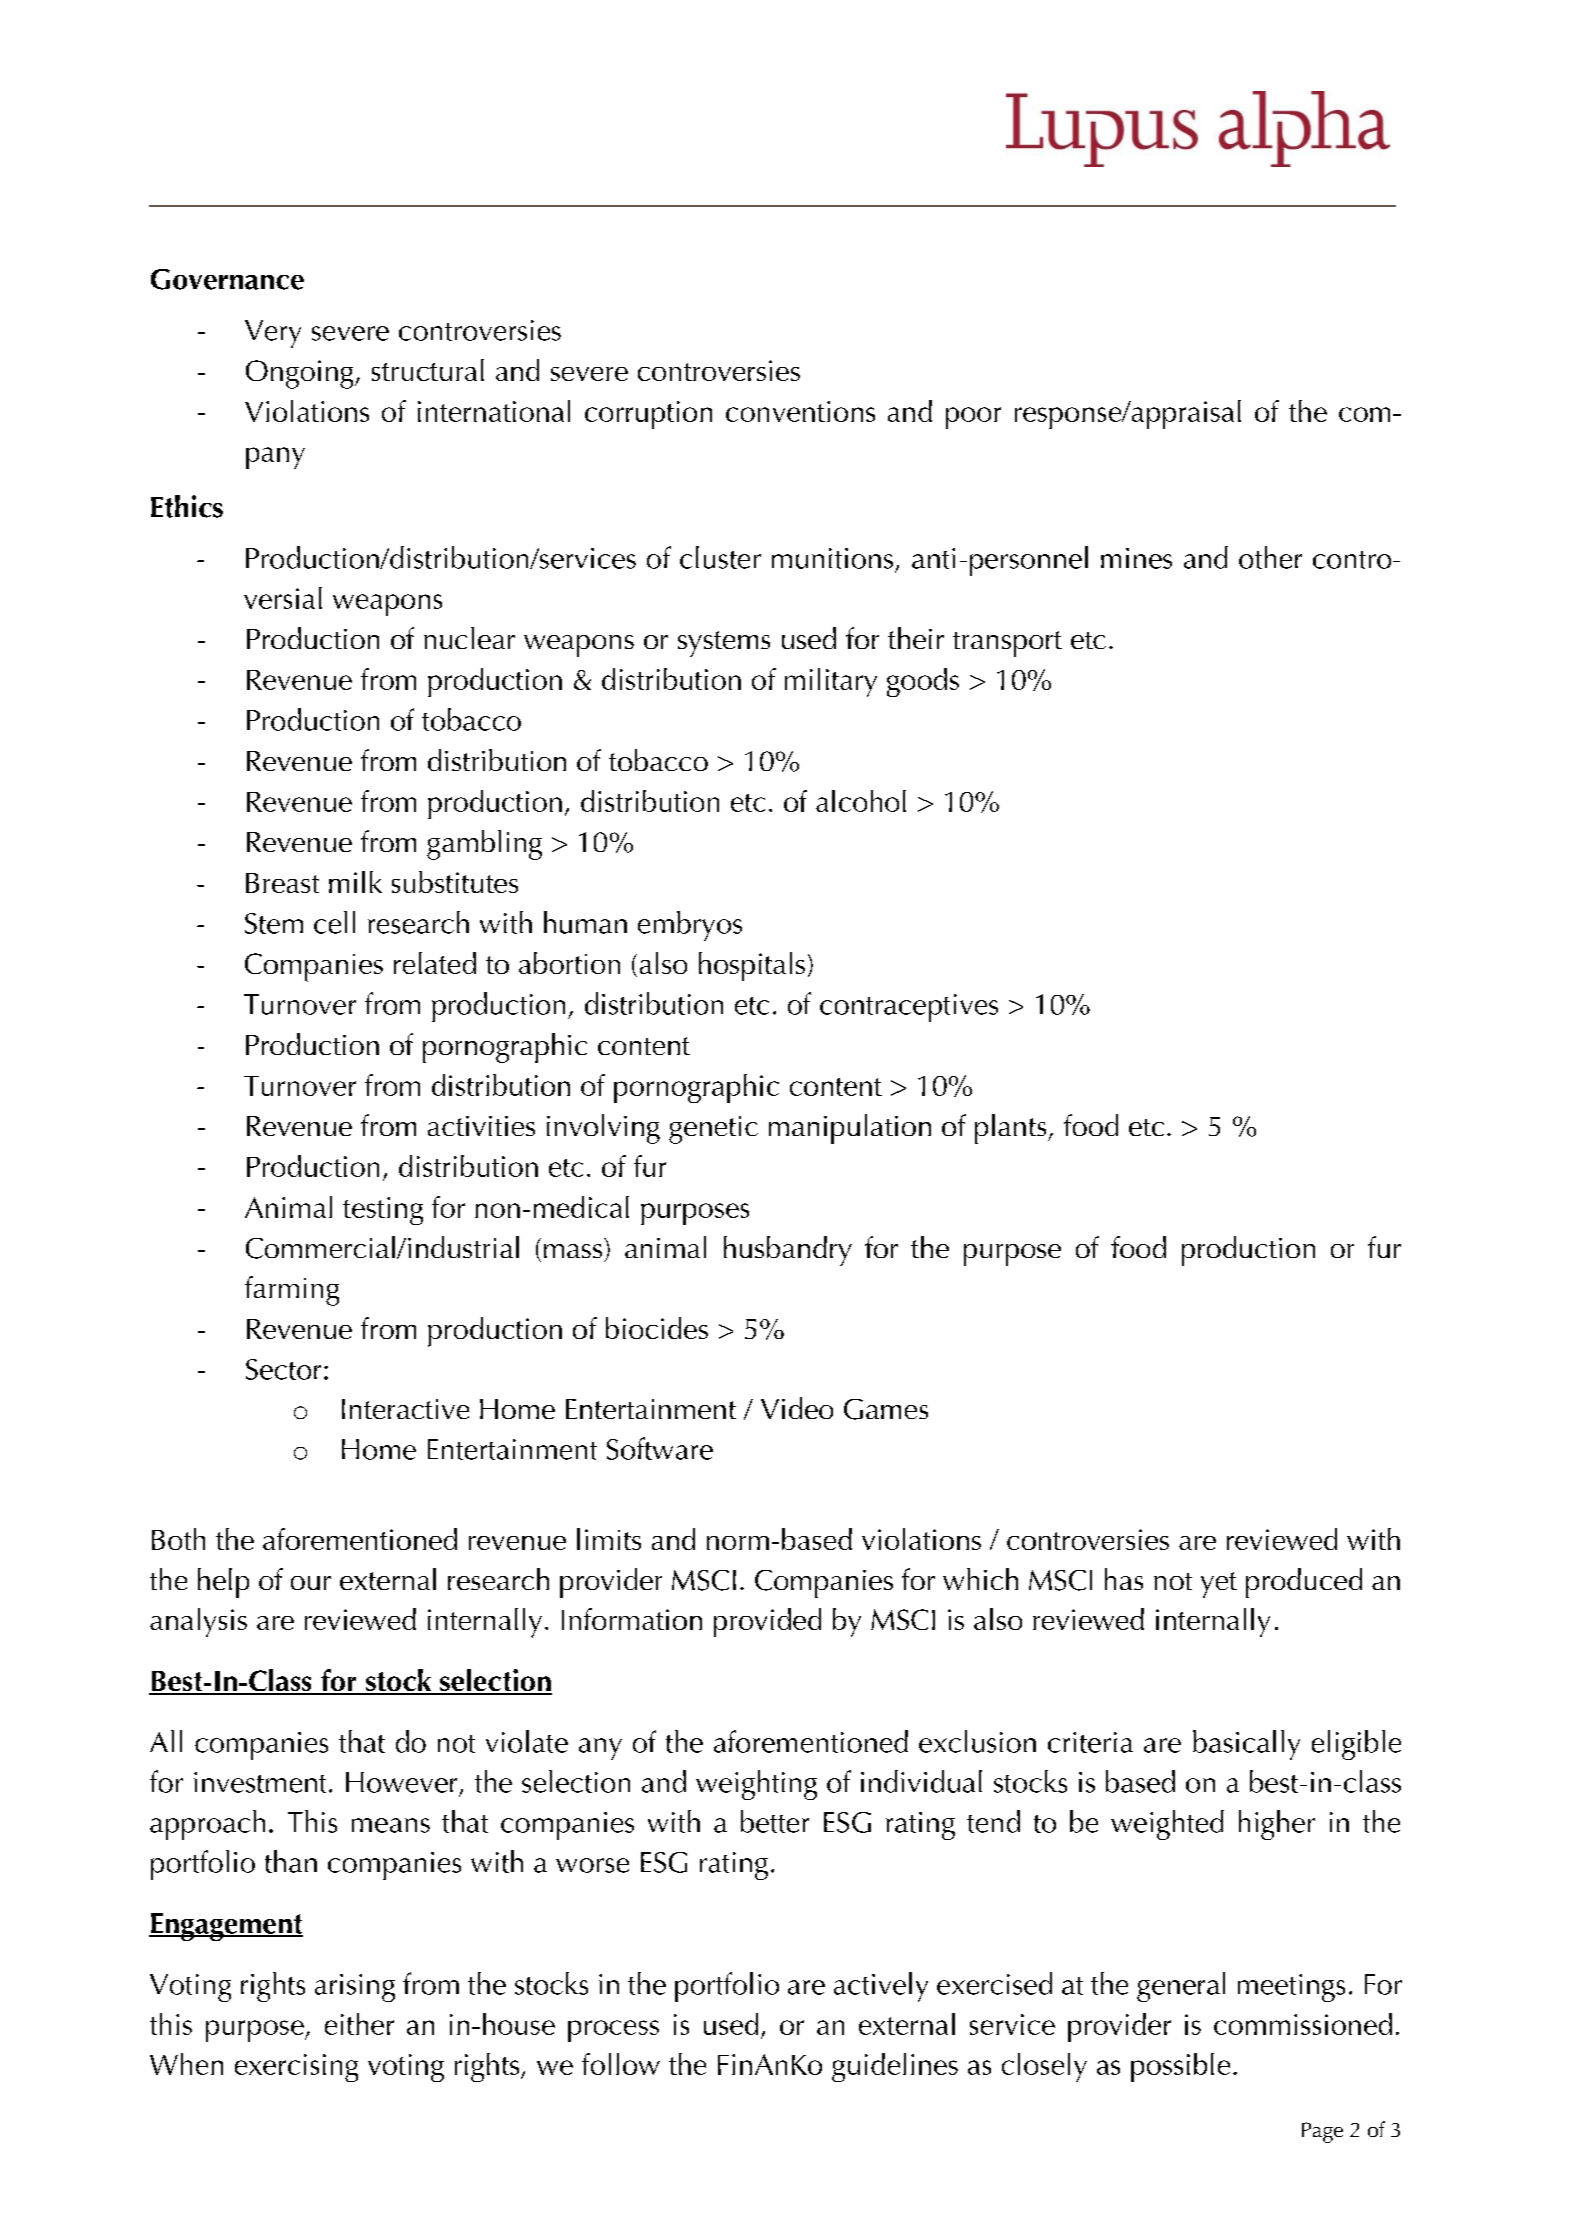  What do you see at coordinates (800, 411) in the screenshot?
I see `conventions` at bounding box center [800, 411].
